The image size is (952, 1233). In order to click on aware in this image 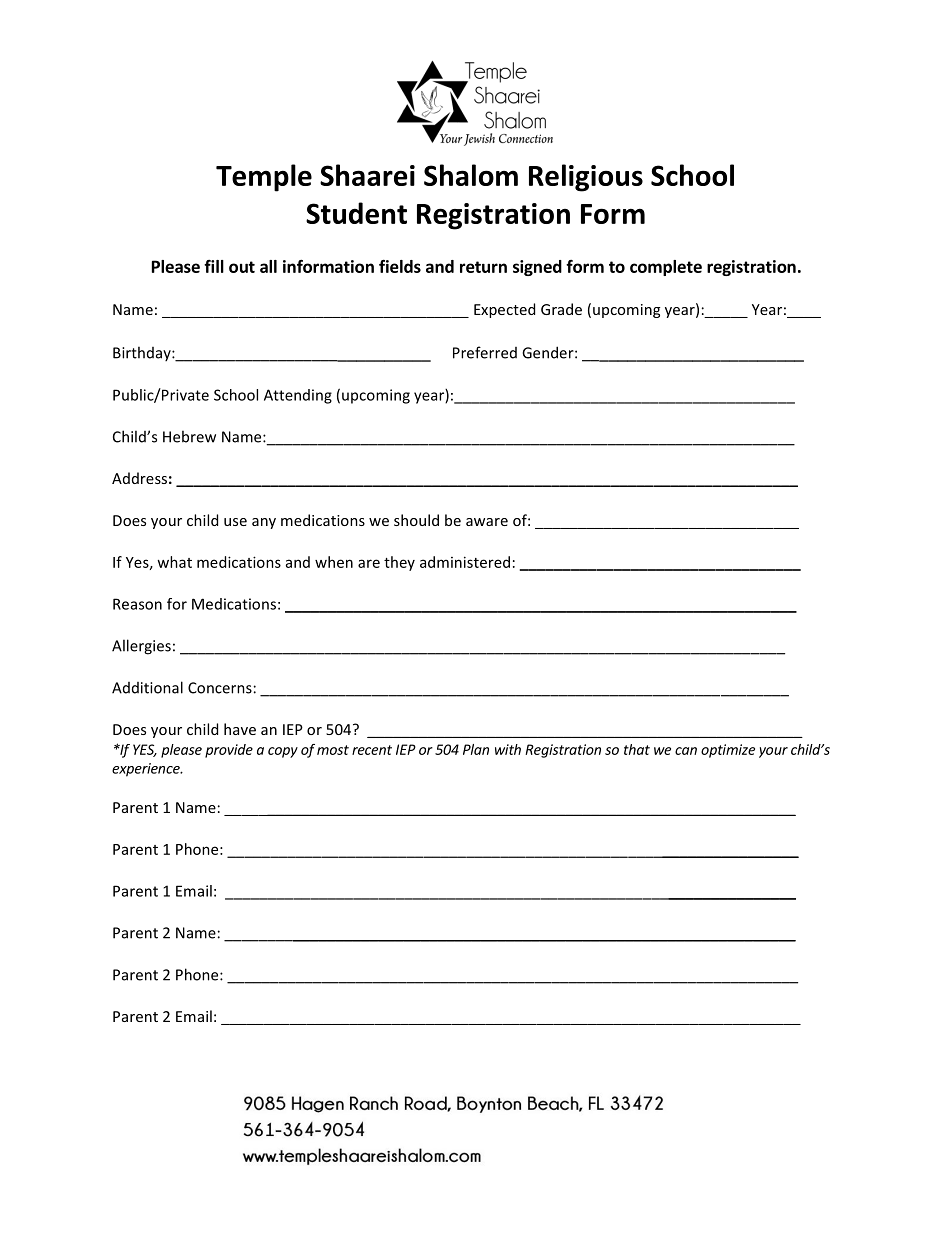, I will do `click(487, 522)`.
